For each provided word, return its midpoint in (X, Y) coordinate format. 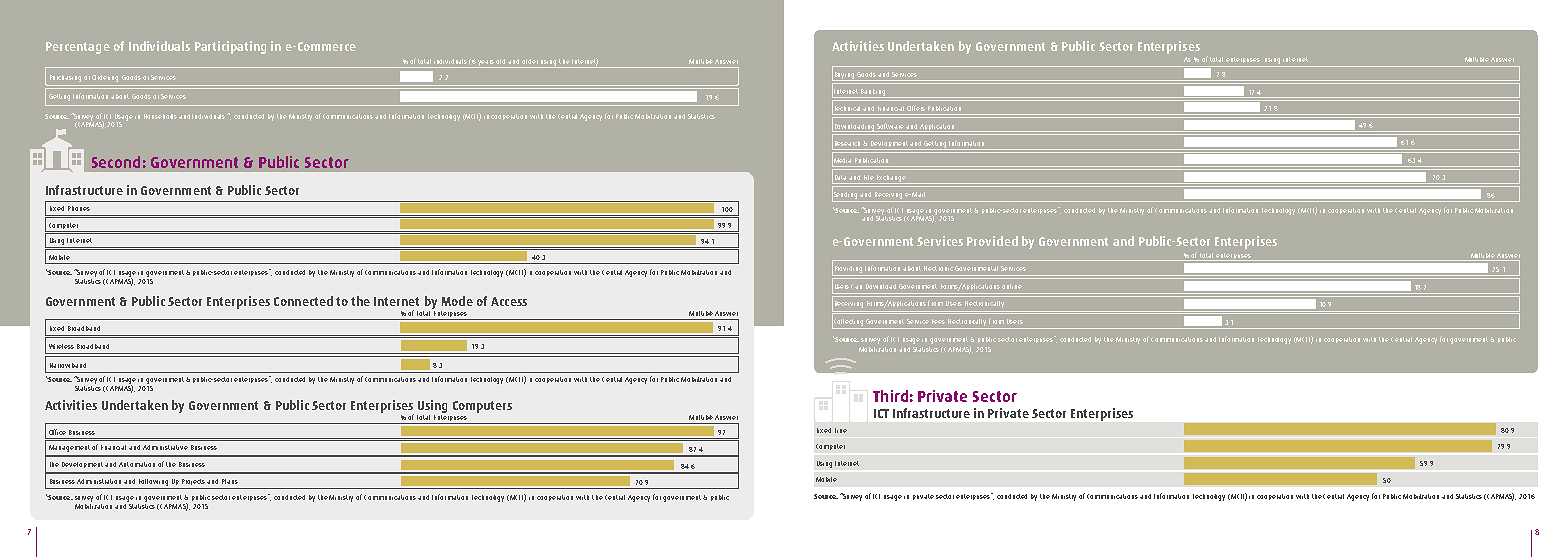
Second (116, 162)
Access (509, 301)
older (530, 61)
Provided (992, 241)
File (869, 177)
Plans (230, 481)
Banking (873, 93)
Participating (230, 47)
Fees (938, 321)
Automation (137, 464)
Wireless (61, 346)
